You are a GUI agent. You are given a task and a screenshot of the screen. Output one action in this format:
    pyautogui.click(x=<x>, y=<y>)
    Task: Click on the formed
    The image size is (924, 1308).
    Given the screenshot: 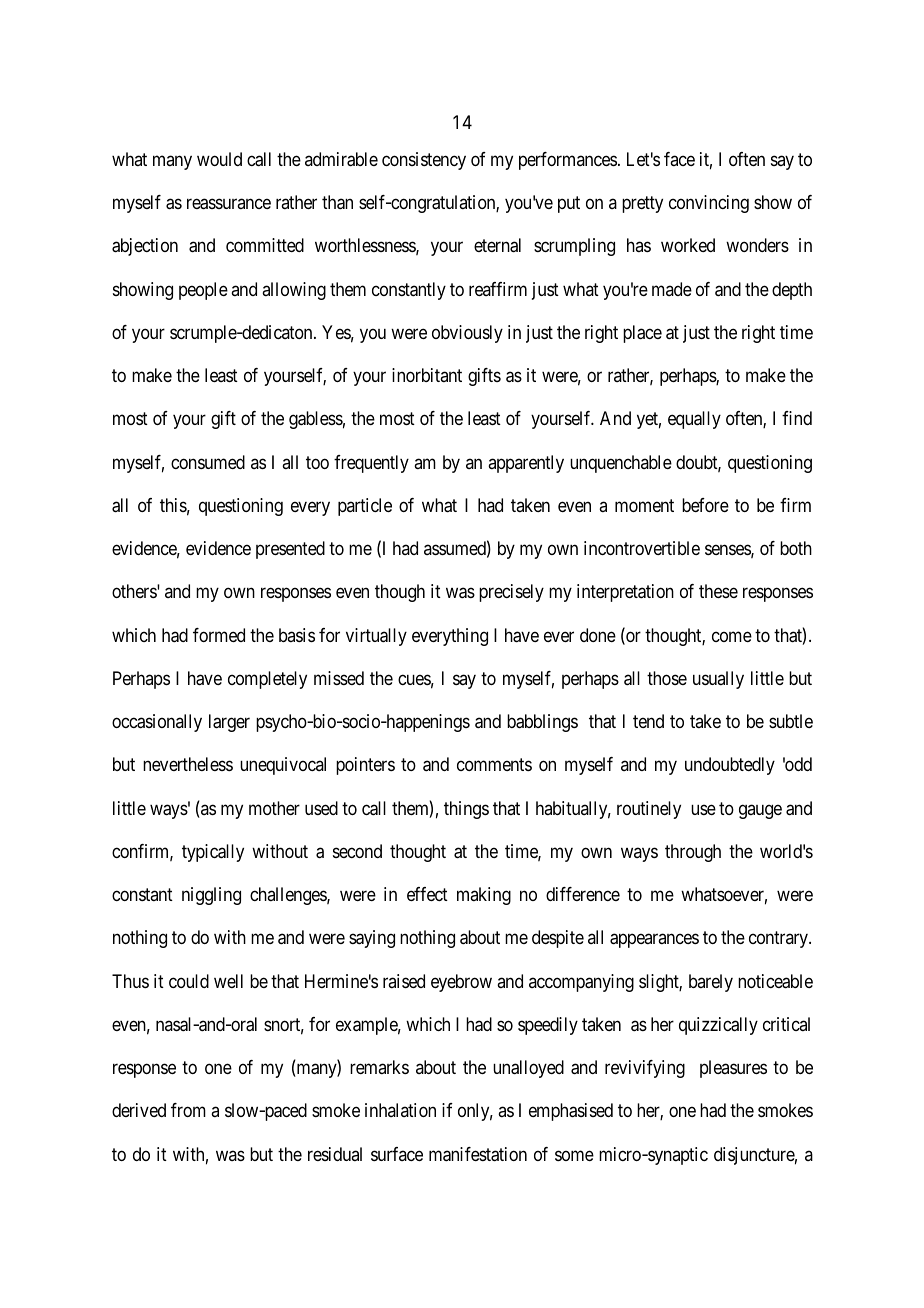 What is the action you would take?
    pyautogui.click(x=219, y=635)
